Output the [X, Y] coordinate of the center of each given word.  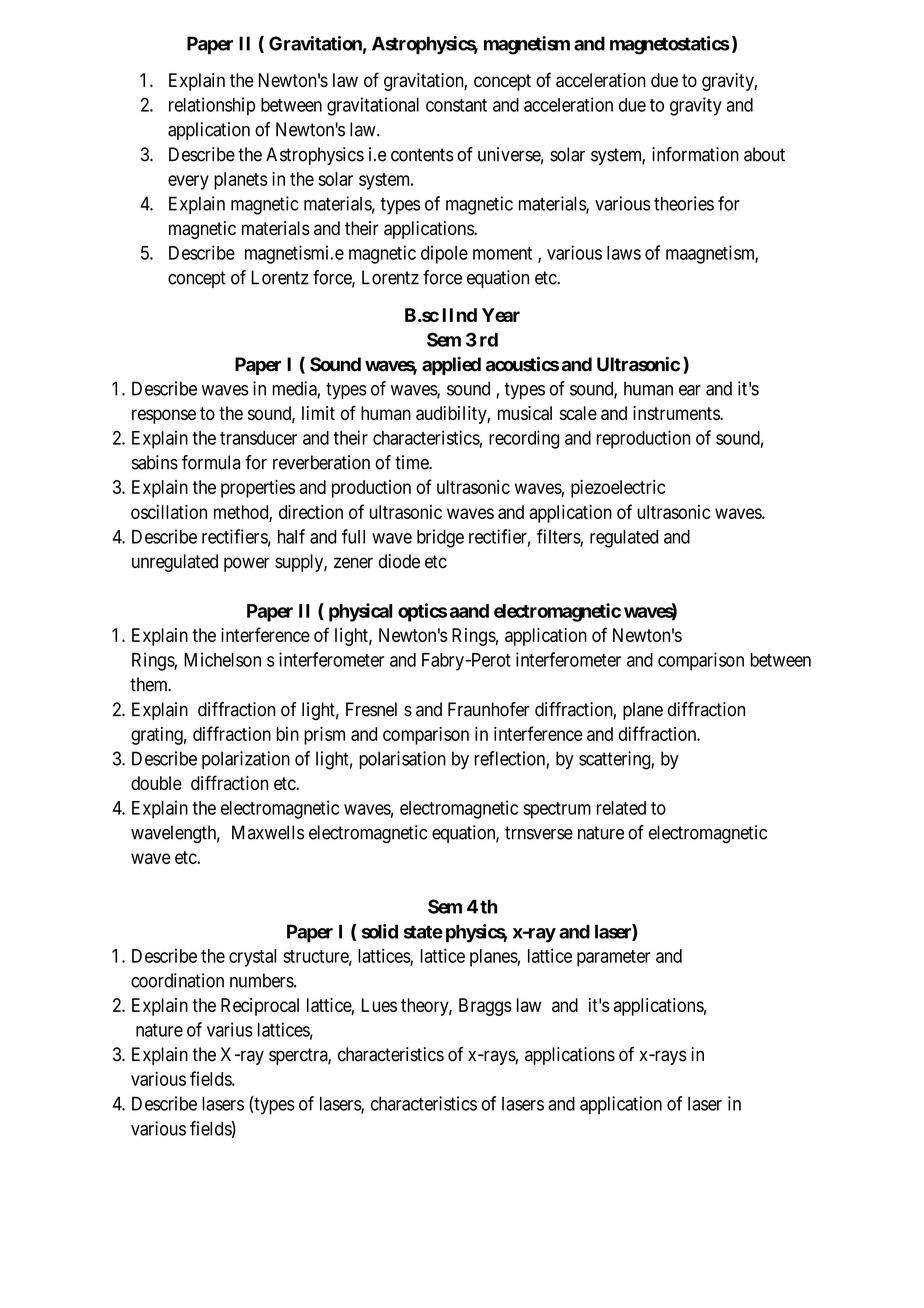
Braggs [485, 1007]
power [247, 564]
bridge [440, 538]
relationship [212, 106]
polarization [246, 760]
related [621, 808]
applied [451, 366]
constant [456, 105]
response [164, 416]
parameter [614, 958]
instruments [677, 413]
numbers [262, 980]
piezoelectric [618, 489]
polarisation [402, 760]
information [695, 154]
